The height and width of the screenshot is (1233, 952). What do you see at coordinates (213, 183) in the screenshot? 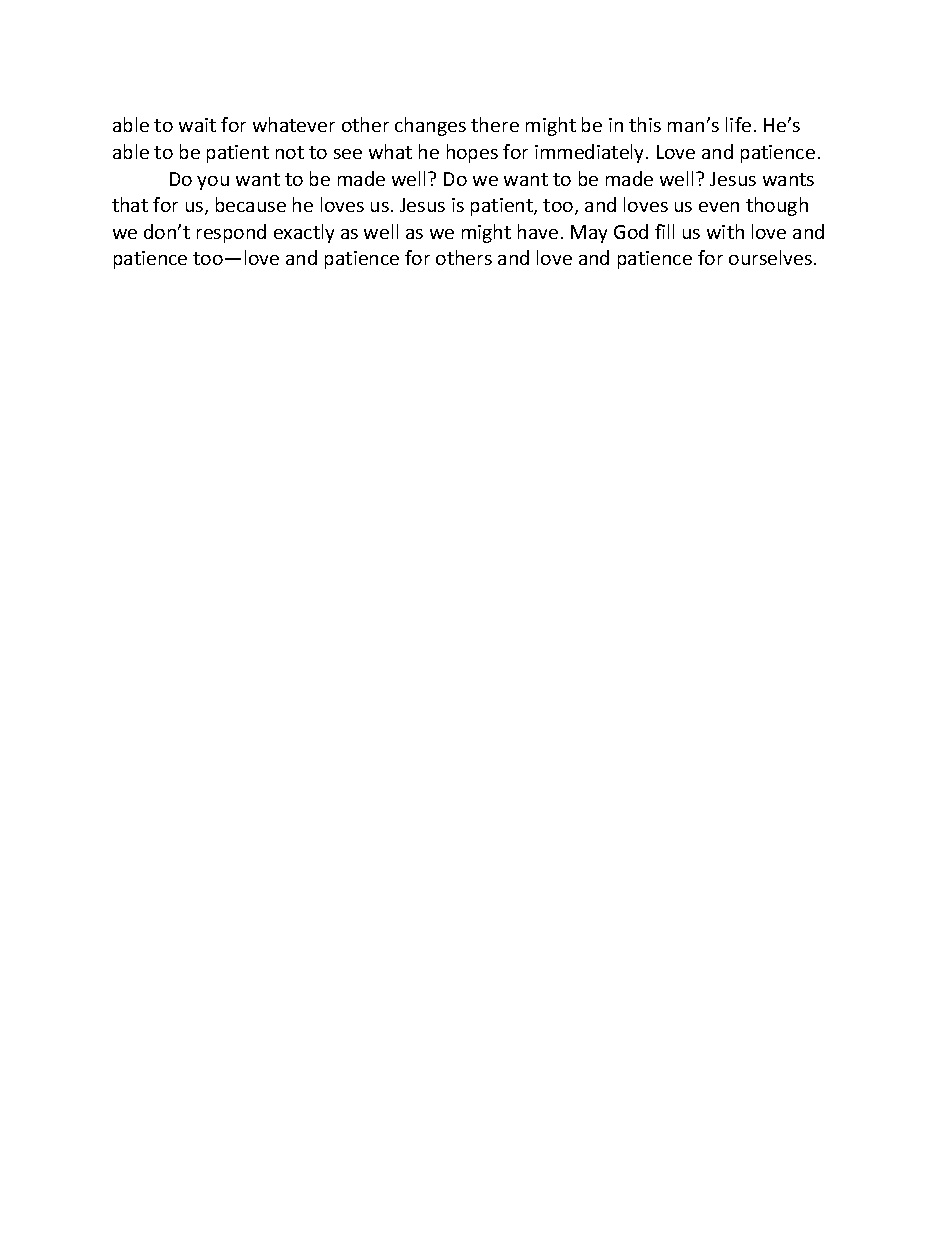
I see `you` at bounding box center [213, 183].
